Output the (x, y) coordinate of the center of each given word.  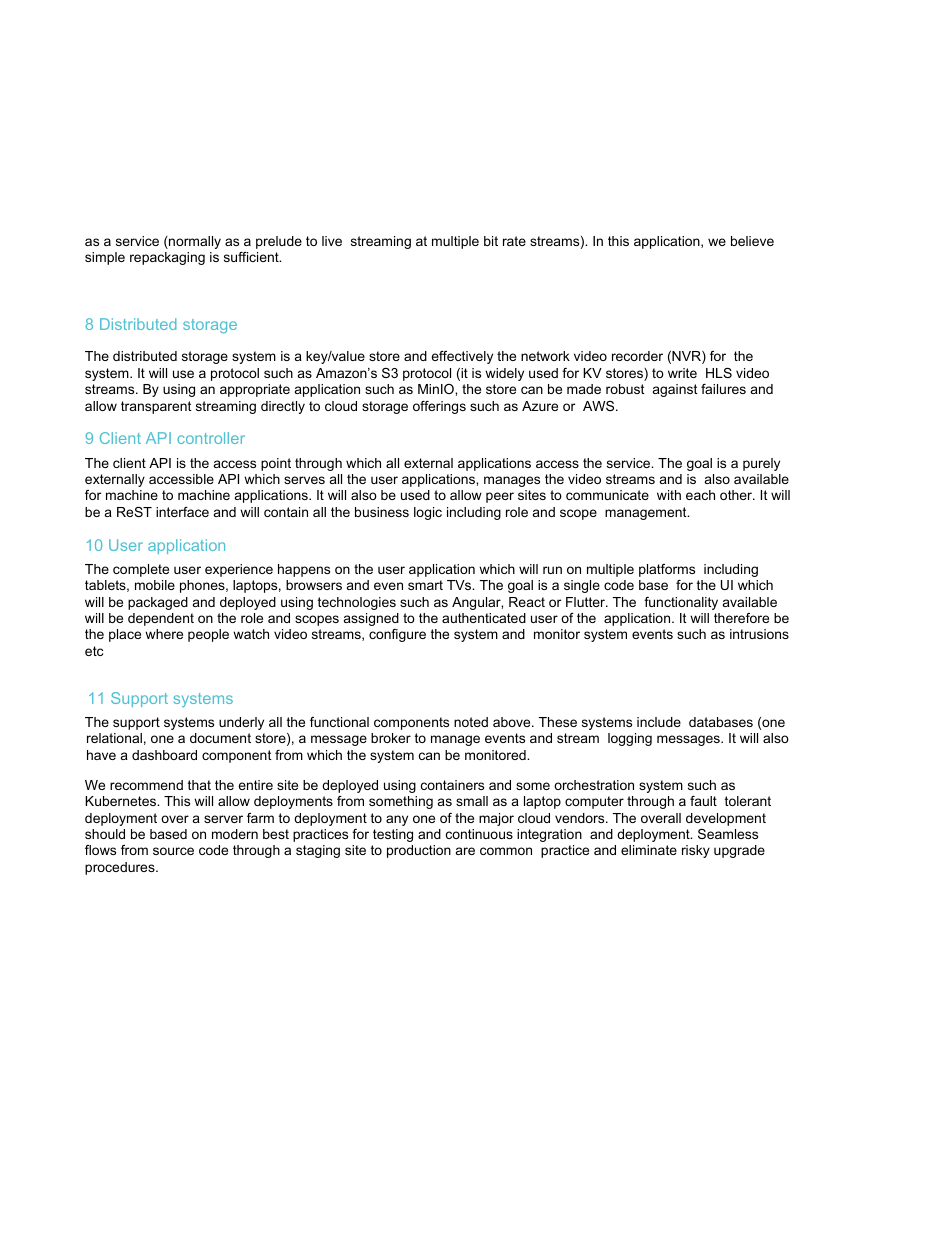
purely (761, 464)
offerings (439, 407)
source (173, 851)
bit (491, 241)
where (164, 634)
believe (752, 241)
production (419, 851)
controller (211, 438)
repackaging (167, 258)
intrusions (759, 634)
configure (397, 635)
